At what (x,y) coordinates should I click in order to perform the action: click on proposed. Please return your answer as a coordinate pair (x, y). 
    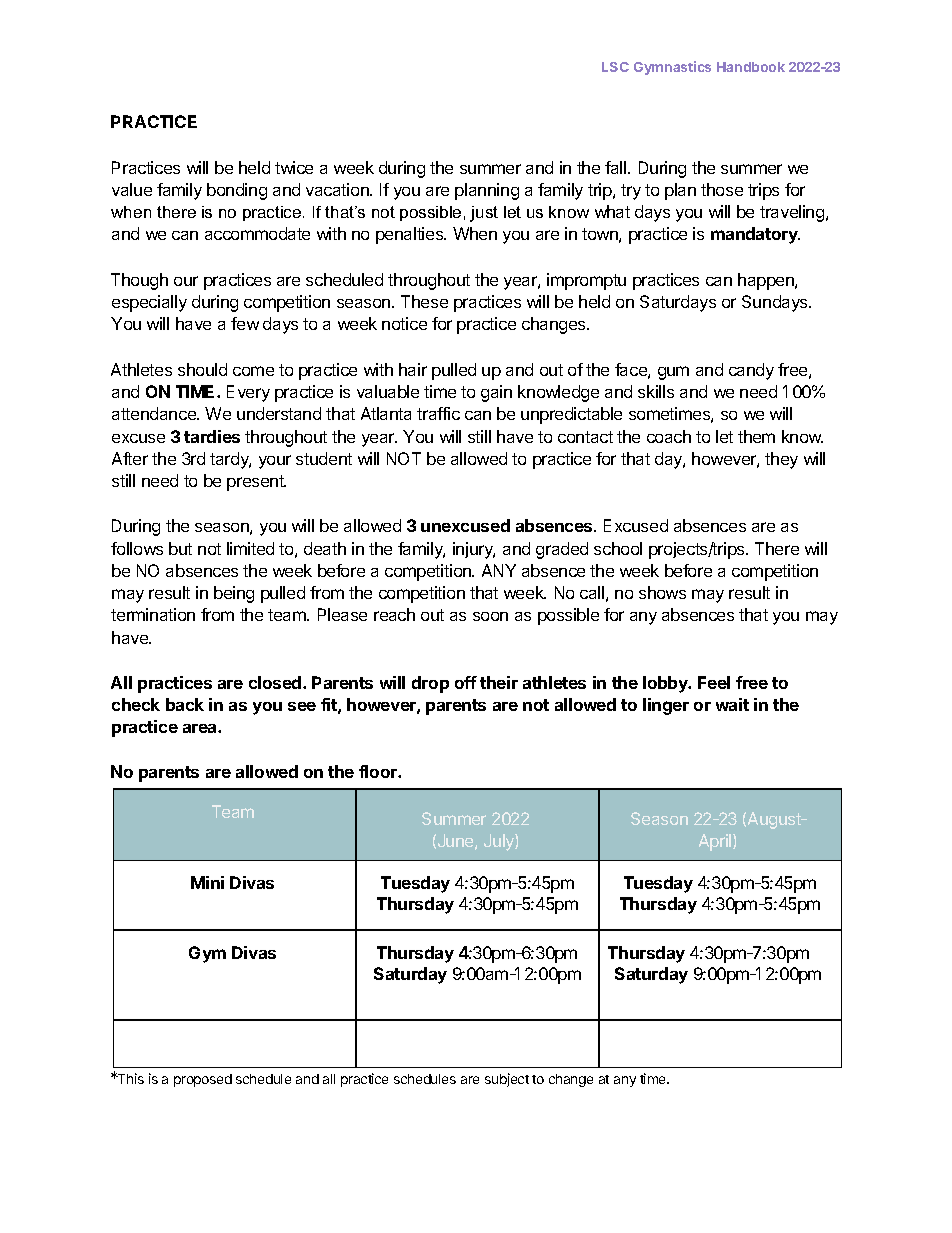
    Looking at the image, I should click on (203, 1080).
